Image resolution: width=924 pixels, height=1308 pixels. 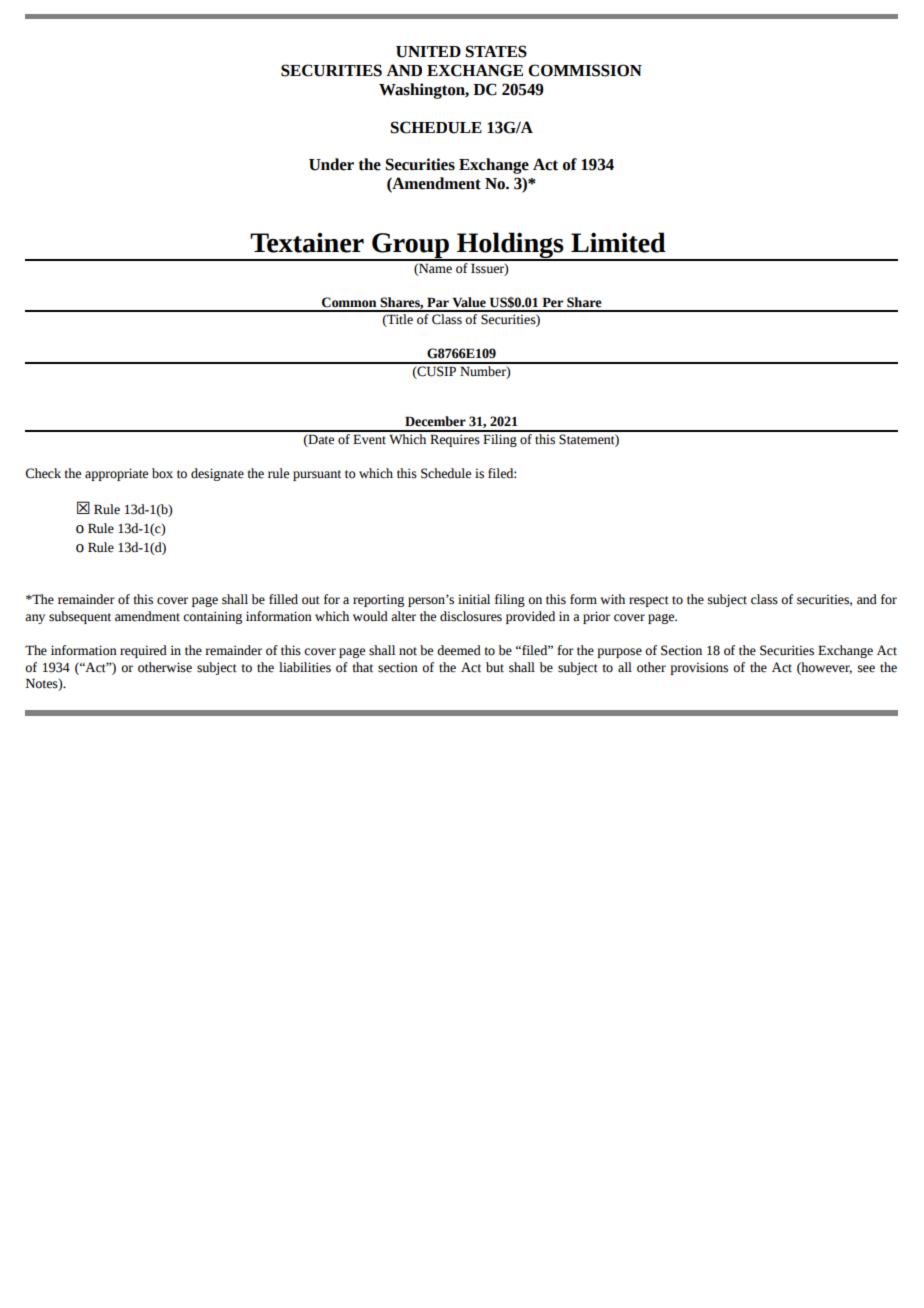 What do you see at coordinates (143, 651) in the screenshot?
I see `required` at bounding box center [143, 651].
